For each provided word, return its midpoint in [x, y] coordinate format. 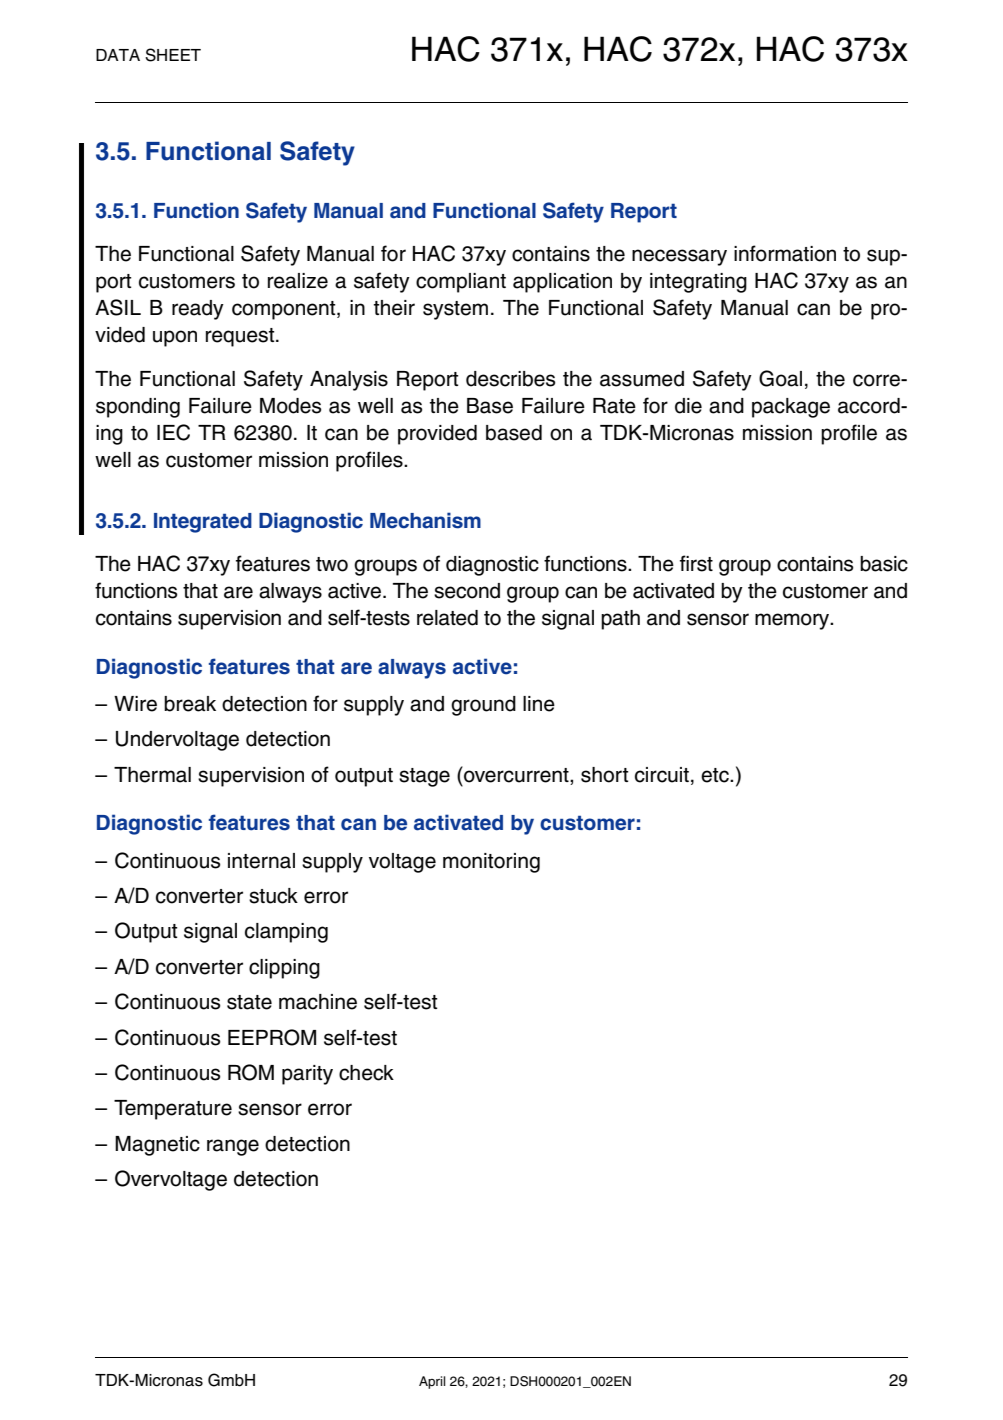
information [785, 253]
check [366, 1073]
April [432, 1382]
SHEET [173, 55]
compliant [461, 283]
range [233, 1147]
